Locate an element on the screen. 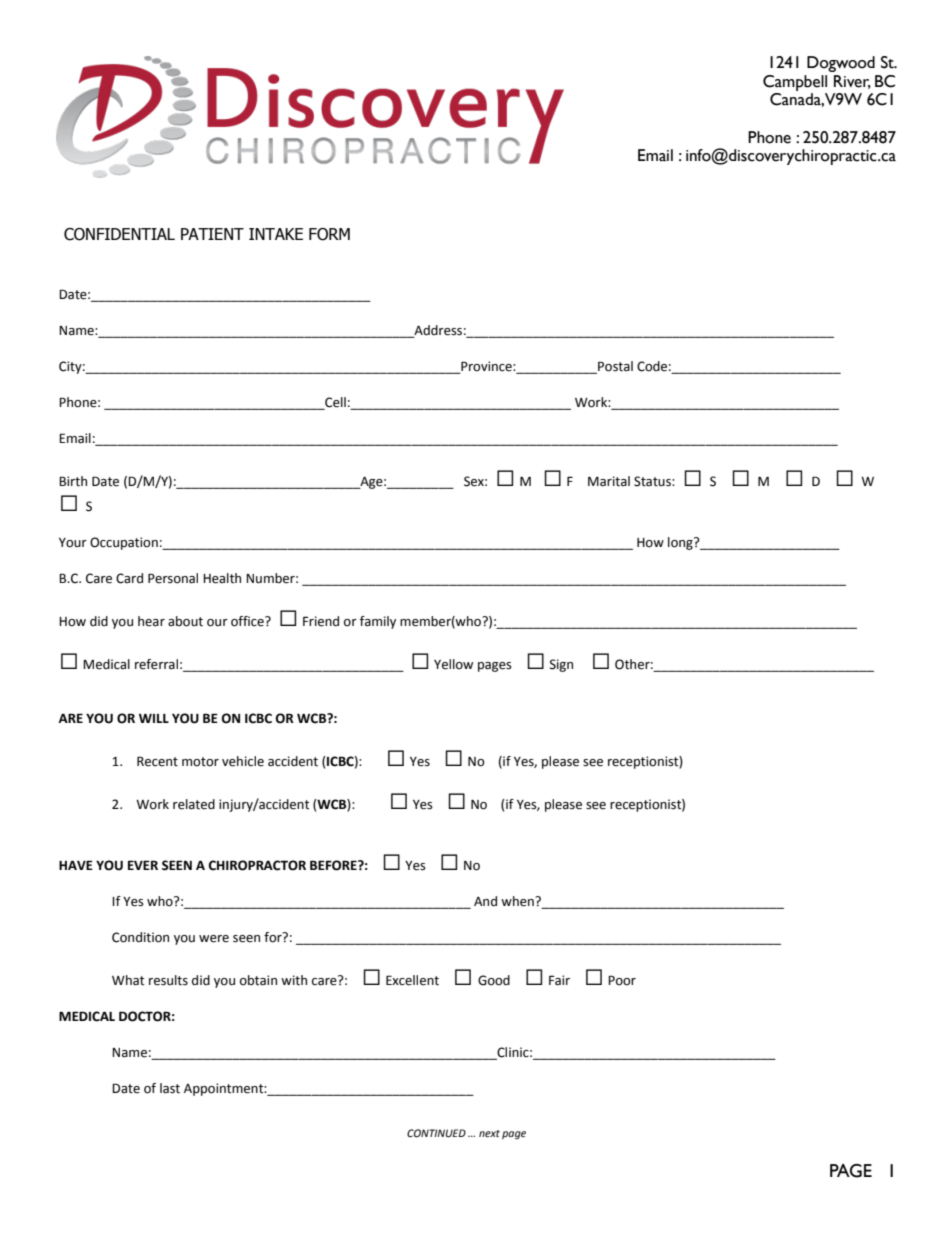  Personal is located at coordinates (173, 578).
